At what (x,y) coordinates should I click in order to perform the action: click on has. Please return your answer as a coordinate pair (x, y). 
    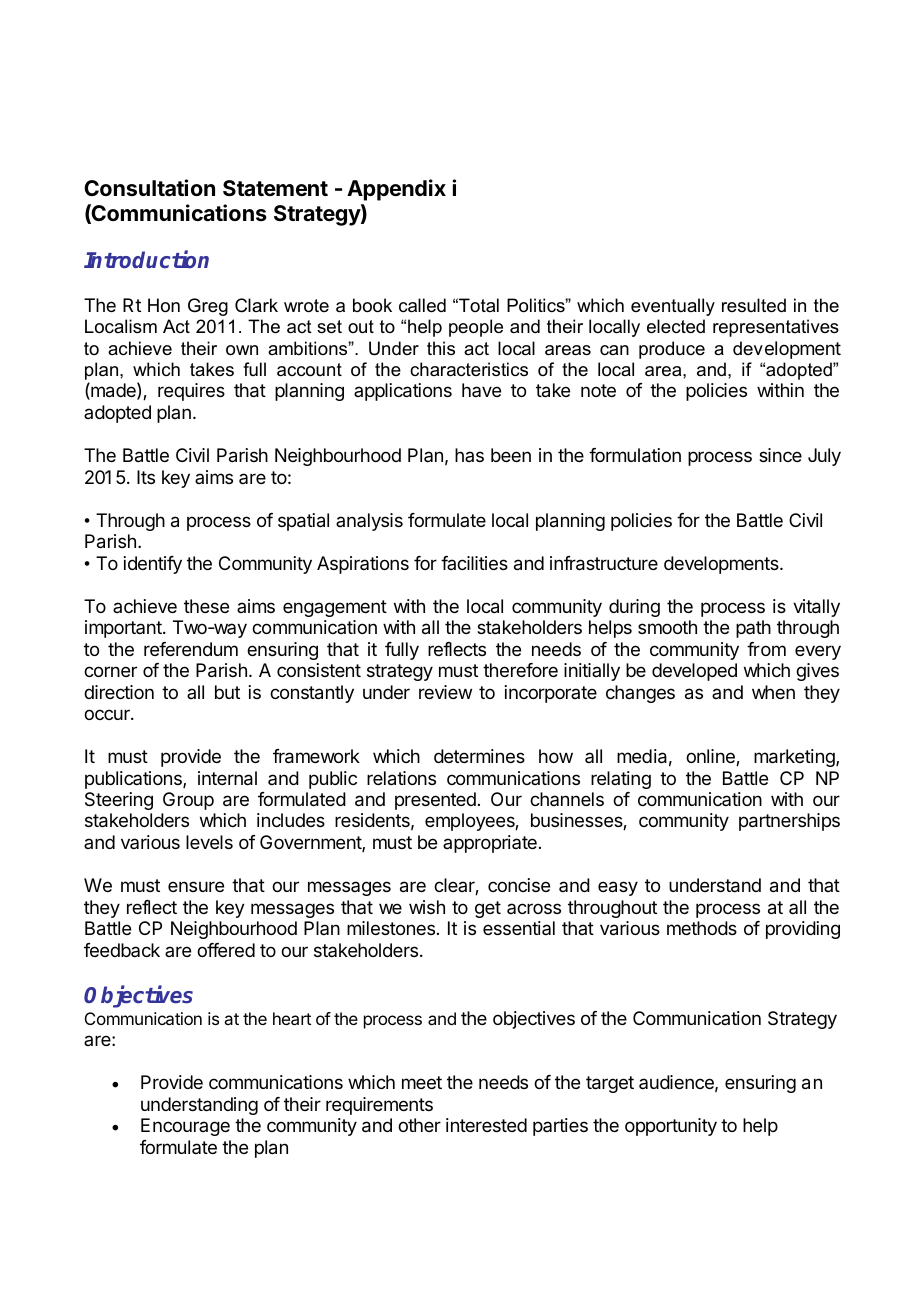
    Looking at the image, I should click on (469, 455).
